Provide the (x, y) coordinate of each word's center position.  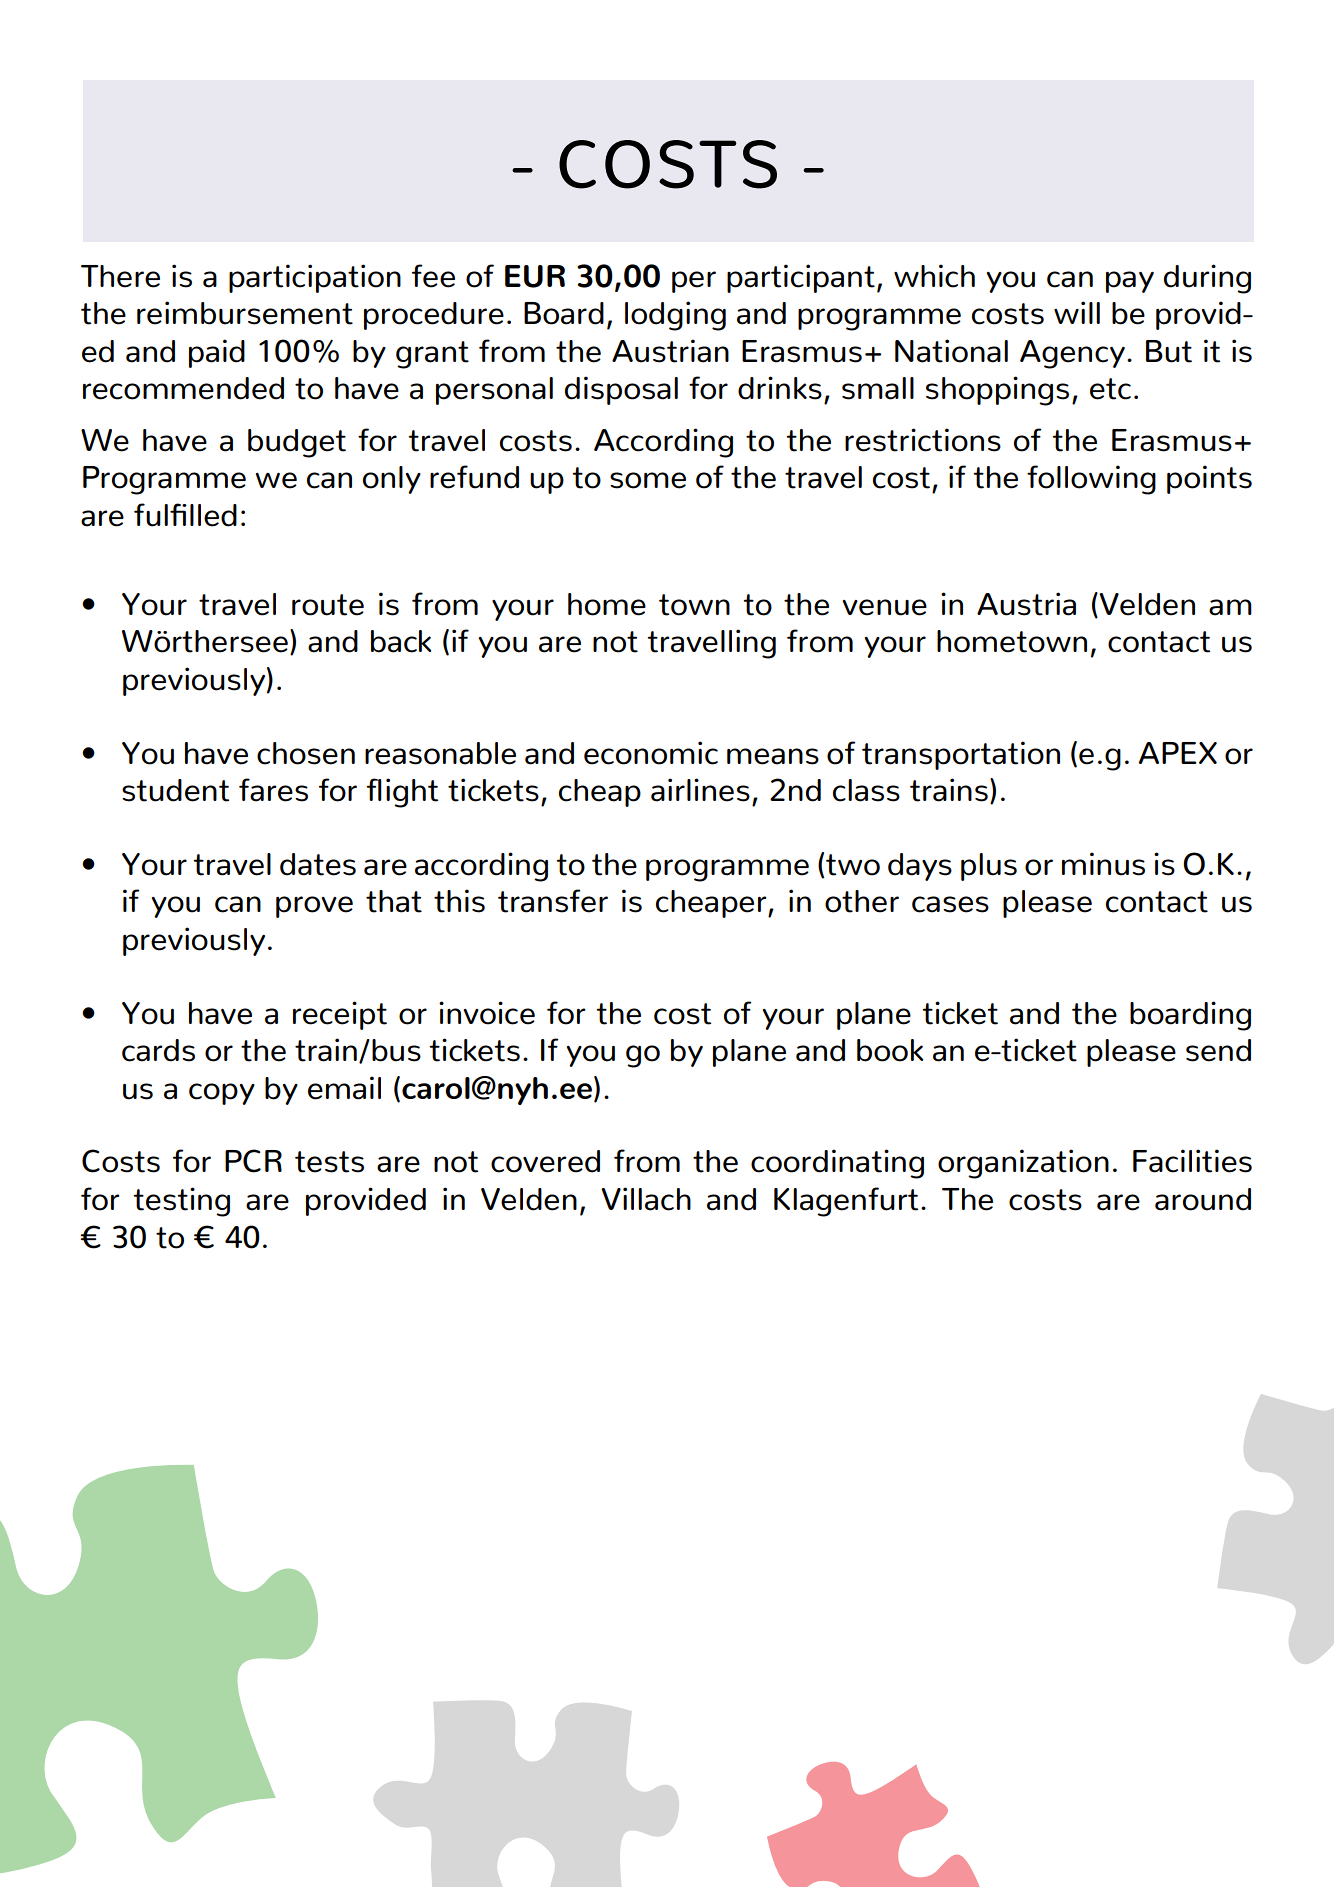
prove (314, 907)
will (1077, 312)
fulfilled (185, 515)
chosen (306, 753)
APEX (1178, 753)
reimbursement (245, 313)
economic (651, 753)
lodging (675, 316)
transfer (553, 901)
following (1091, 480)
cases (950, 904)
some (648, 480)
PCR (253, 1161)
